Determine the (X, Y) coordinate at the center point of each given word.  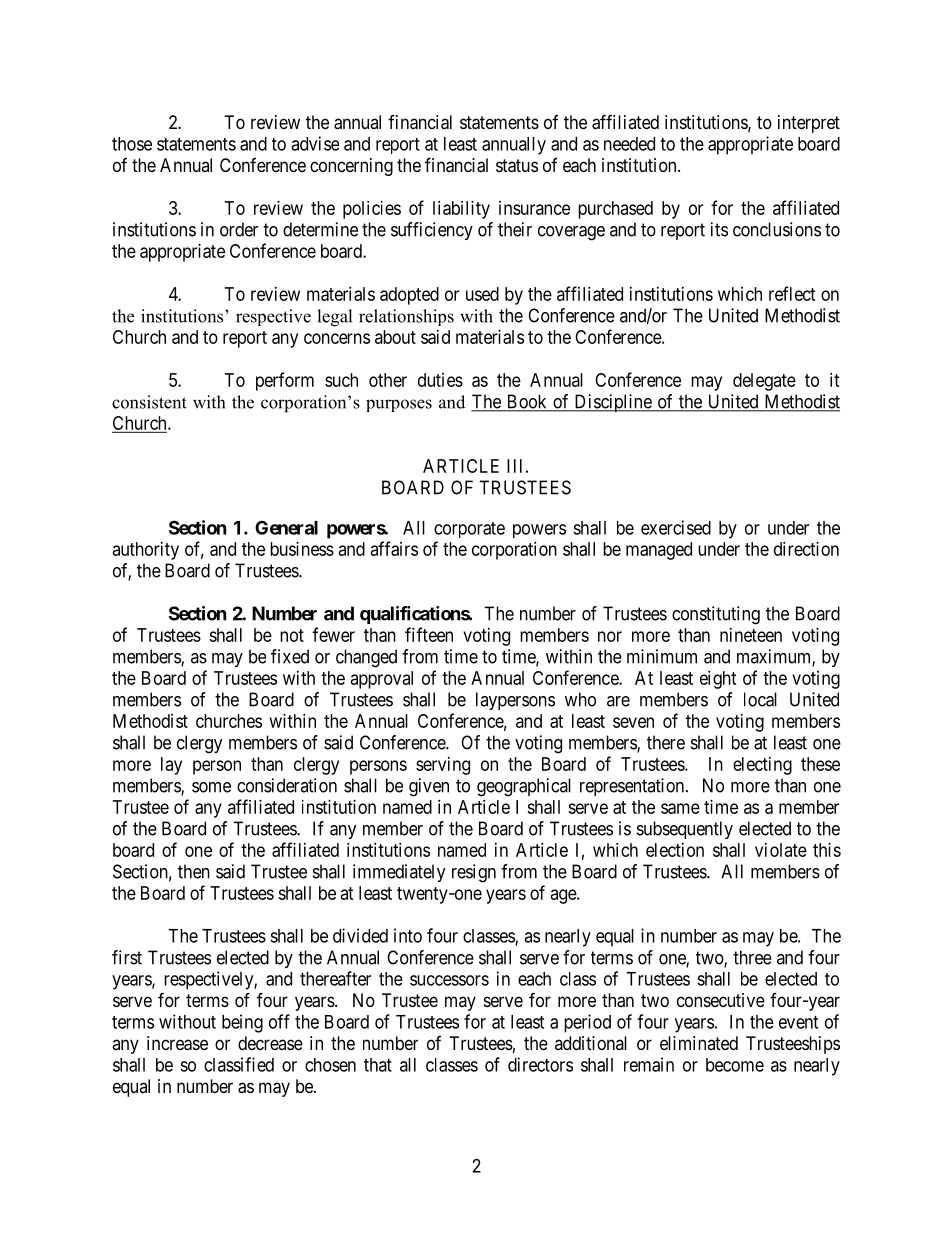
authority (146, 551)
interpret (809, 124)
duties (440, 380)
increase (177, 1043)
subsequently (685, 830)
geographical (524, 787)
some (211, 787)
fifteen (429, 634)
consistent (149, 402)
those (132, 144)
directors (540, 1064)
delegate (764, 382)
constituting (716, 615)
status (517, 166)
